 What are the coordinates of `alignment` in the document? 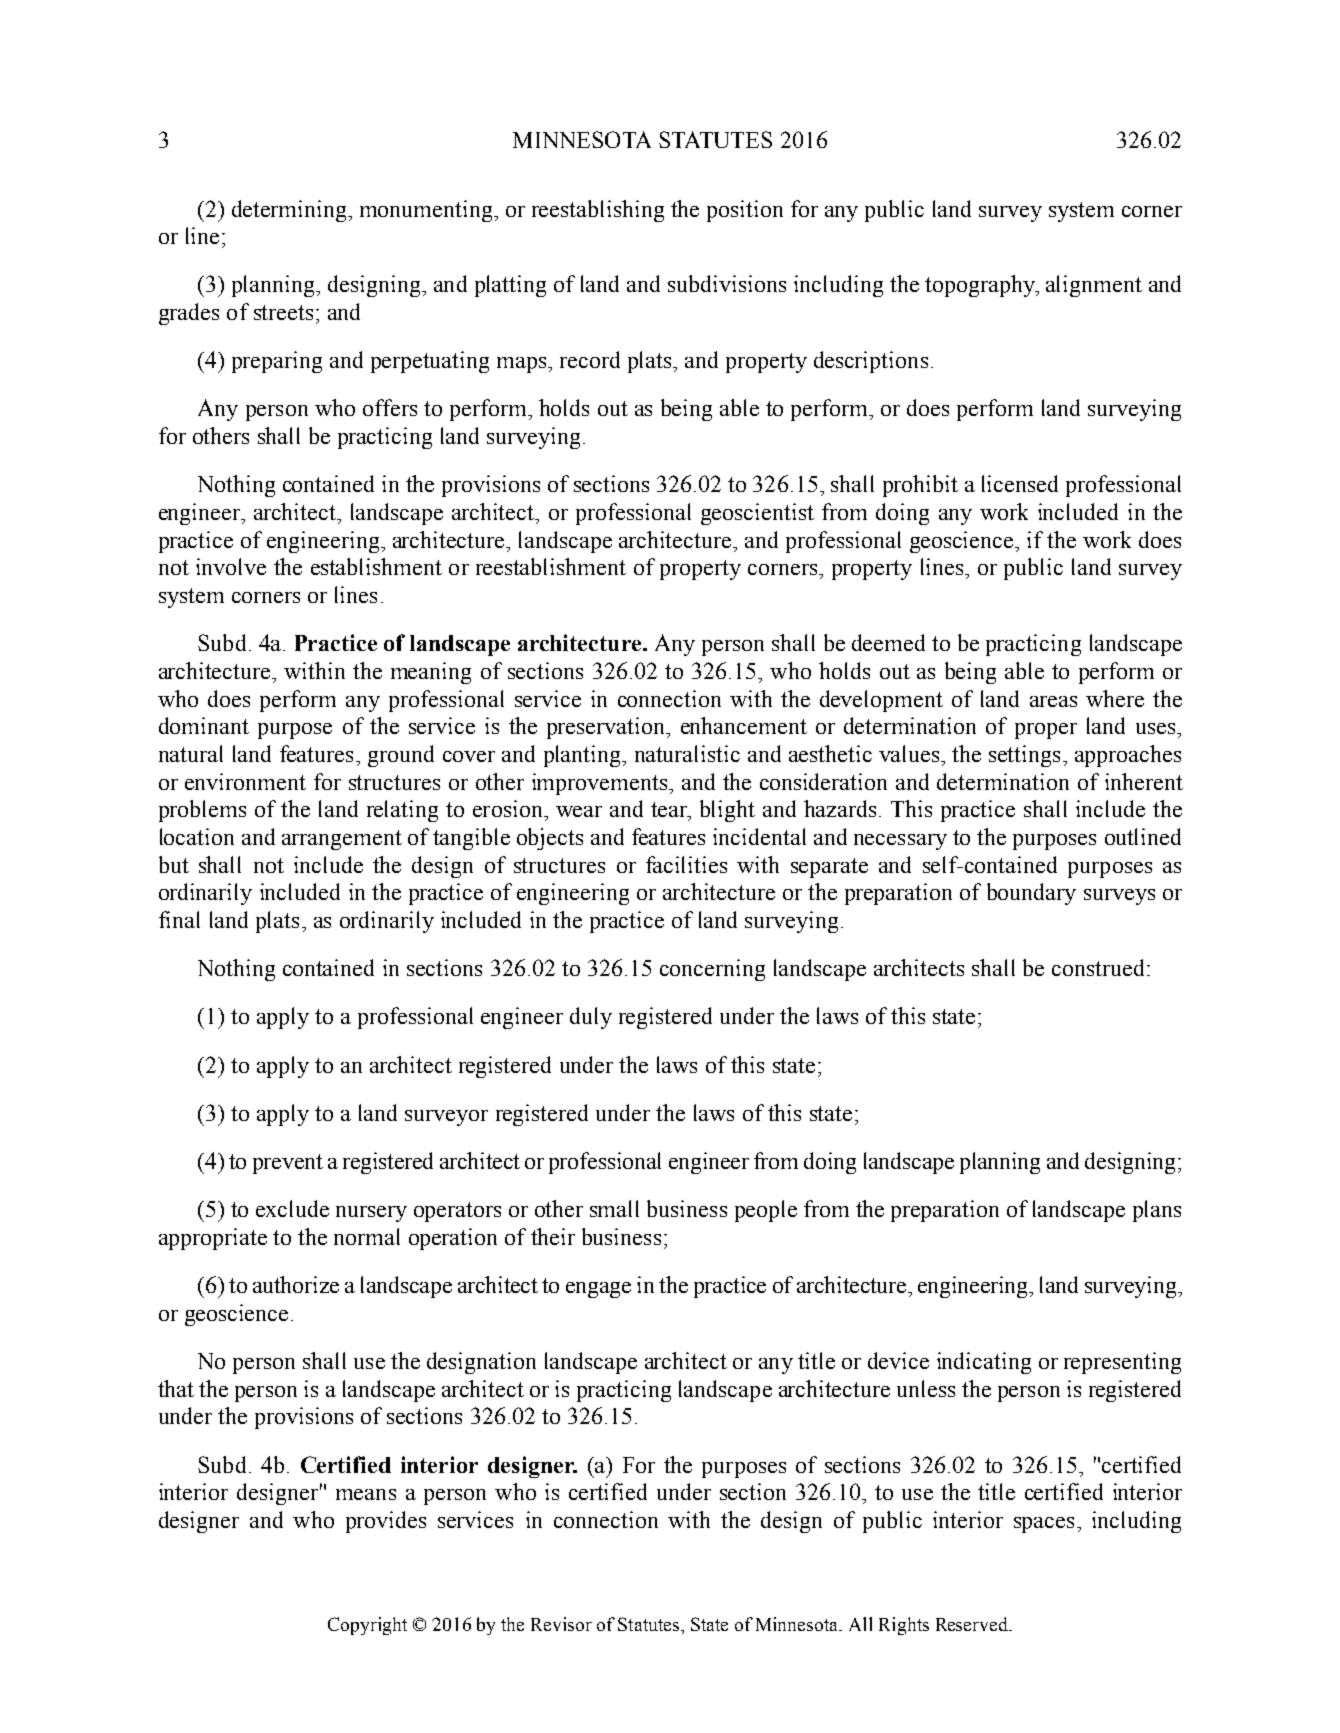 It's located at (1094, 286).
